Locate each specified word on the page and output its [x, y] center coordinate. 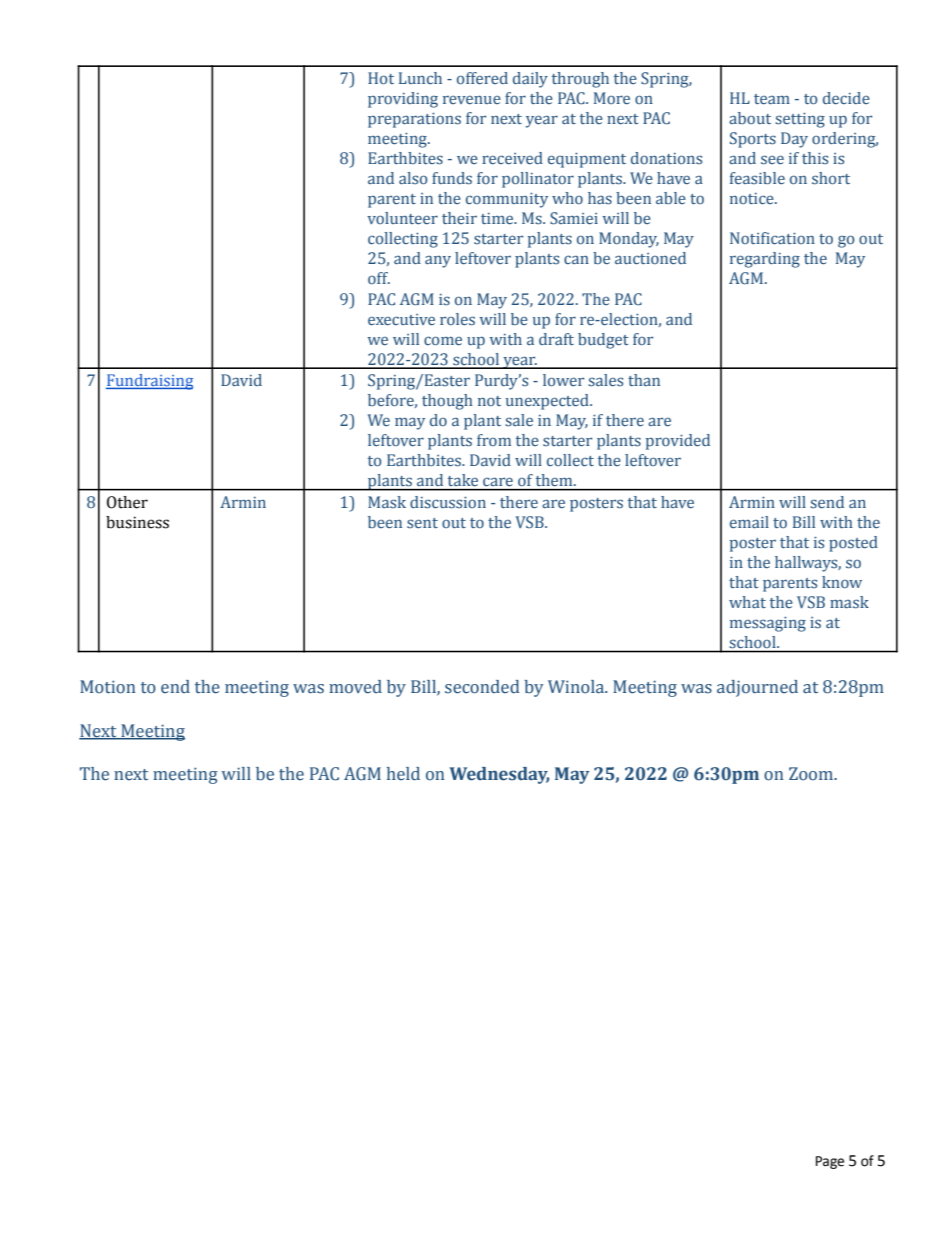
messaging [768, 624]
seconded [482, 687]
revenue [472, 99]
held [403, 774]
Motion [108, 687]
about [750, 118]
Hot [381, 78]
